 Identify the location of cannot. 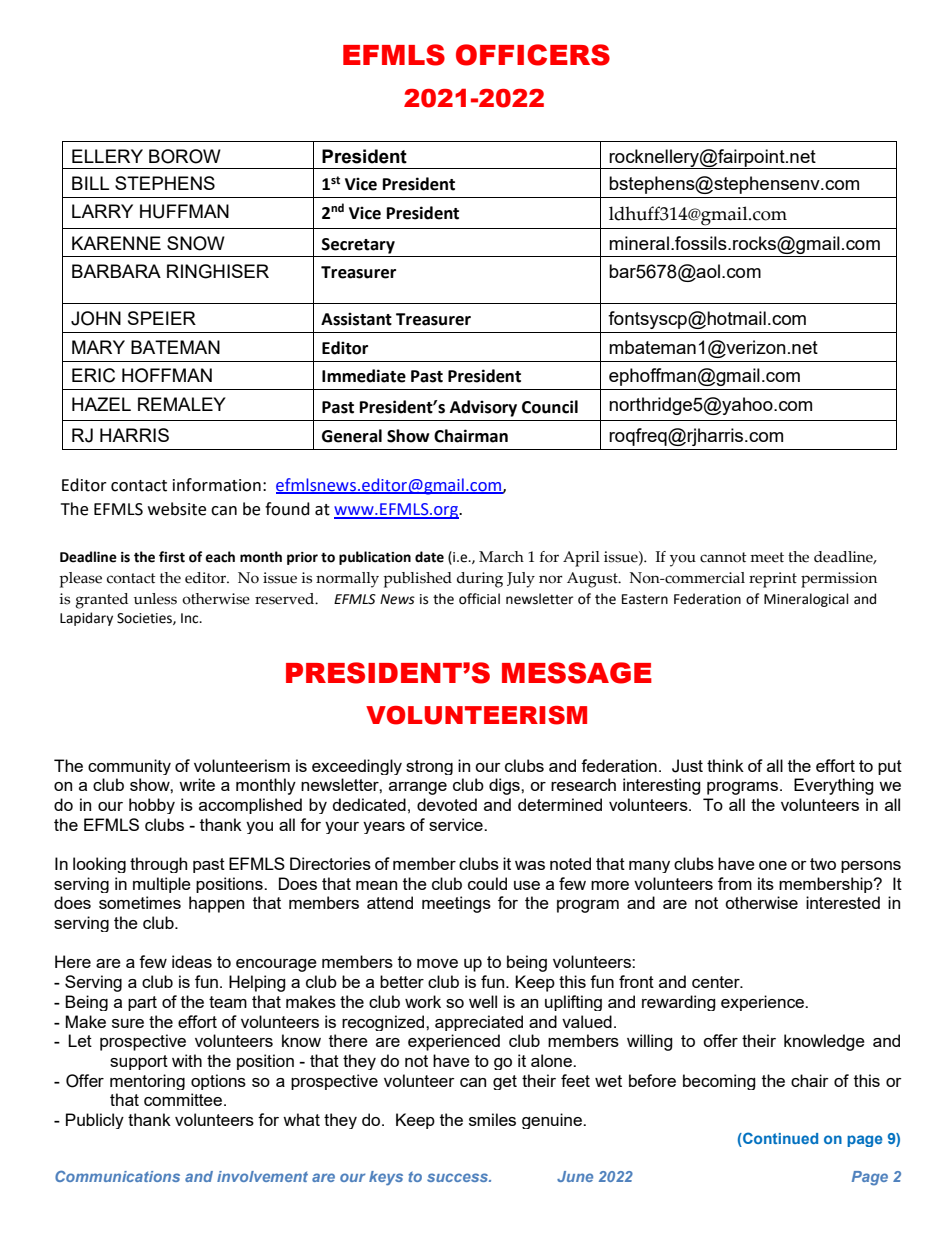
(723, 557).
